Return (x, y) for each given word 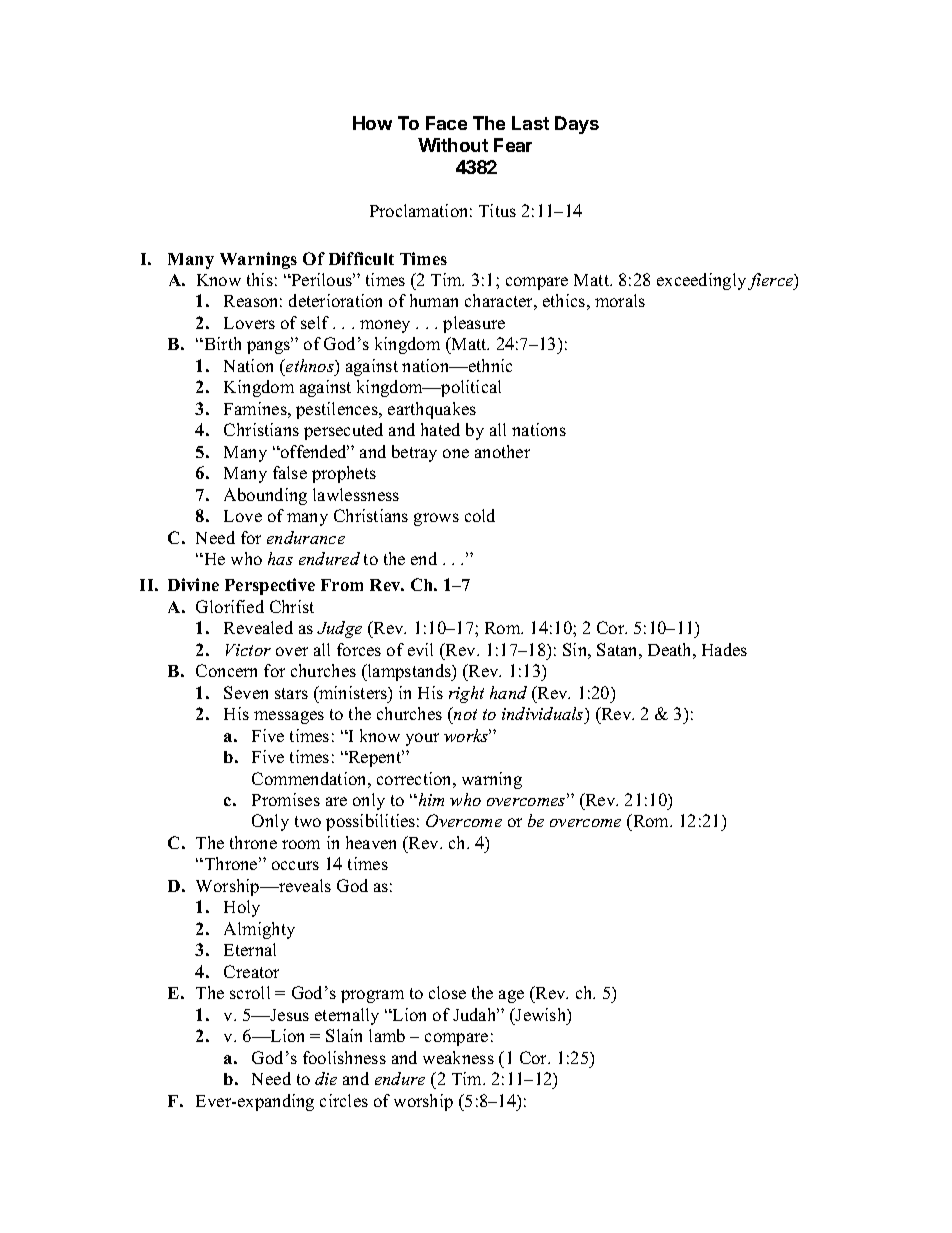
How (372, 123)
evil (420, 649)
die (326, 1078)
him (430, 799)
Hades (724, 649)
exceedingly (701, 281)
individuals (544, 713)
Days (577, 125)
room (301, 844)
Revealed (258, 627)
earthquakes (432, 410)
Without (453, 145)
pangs (270, 347)
